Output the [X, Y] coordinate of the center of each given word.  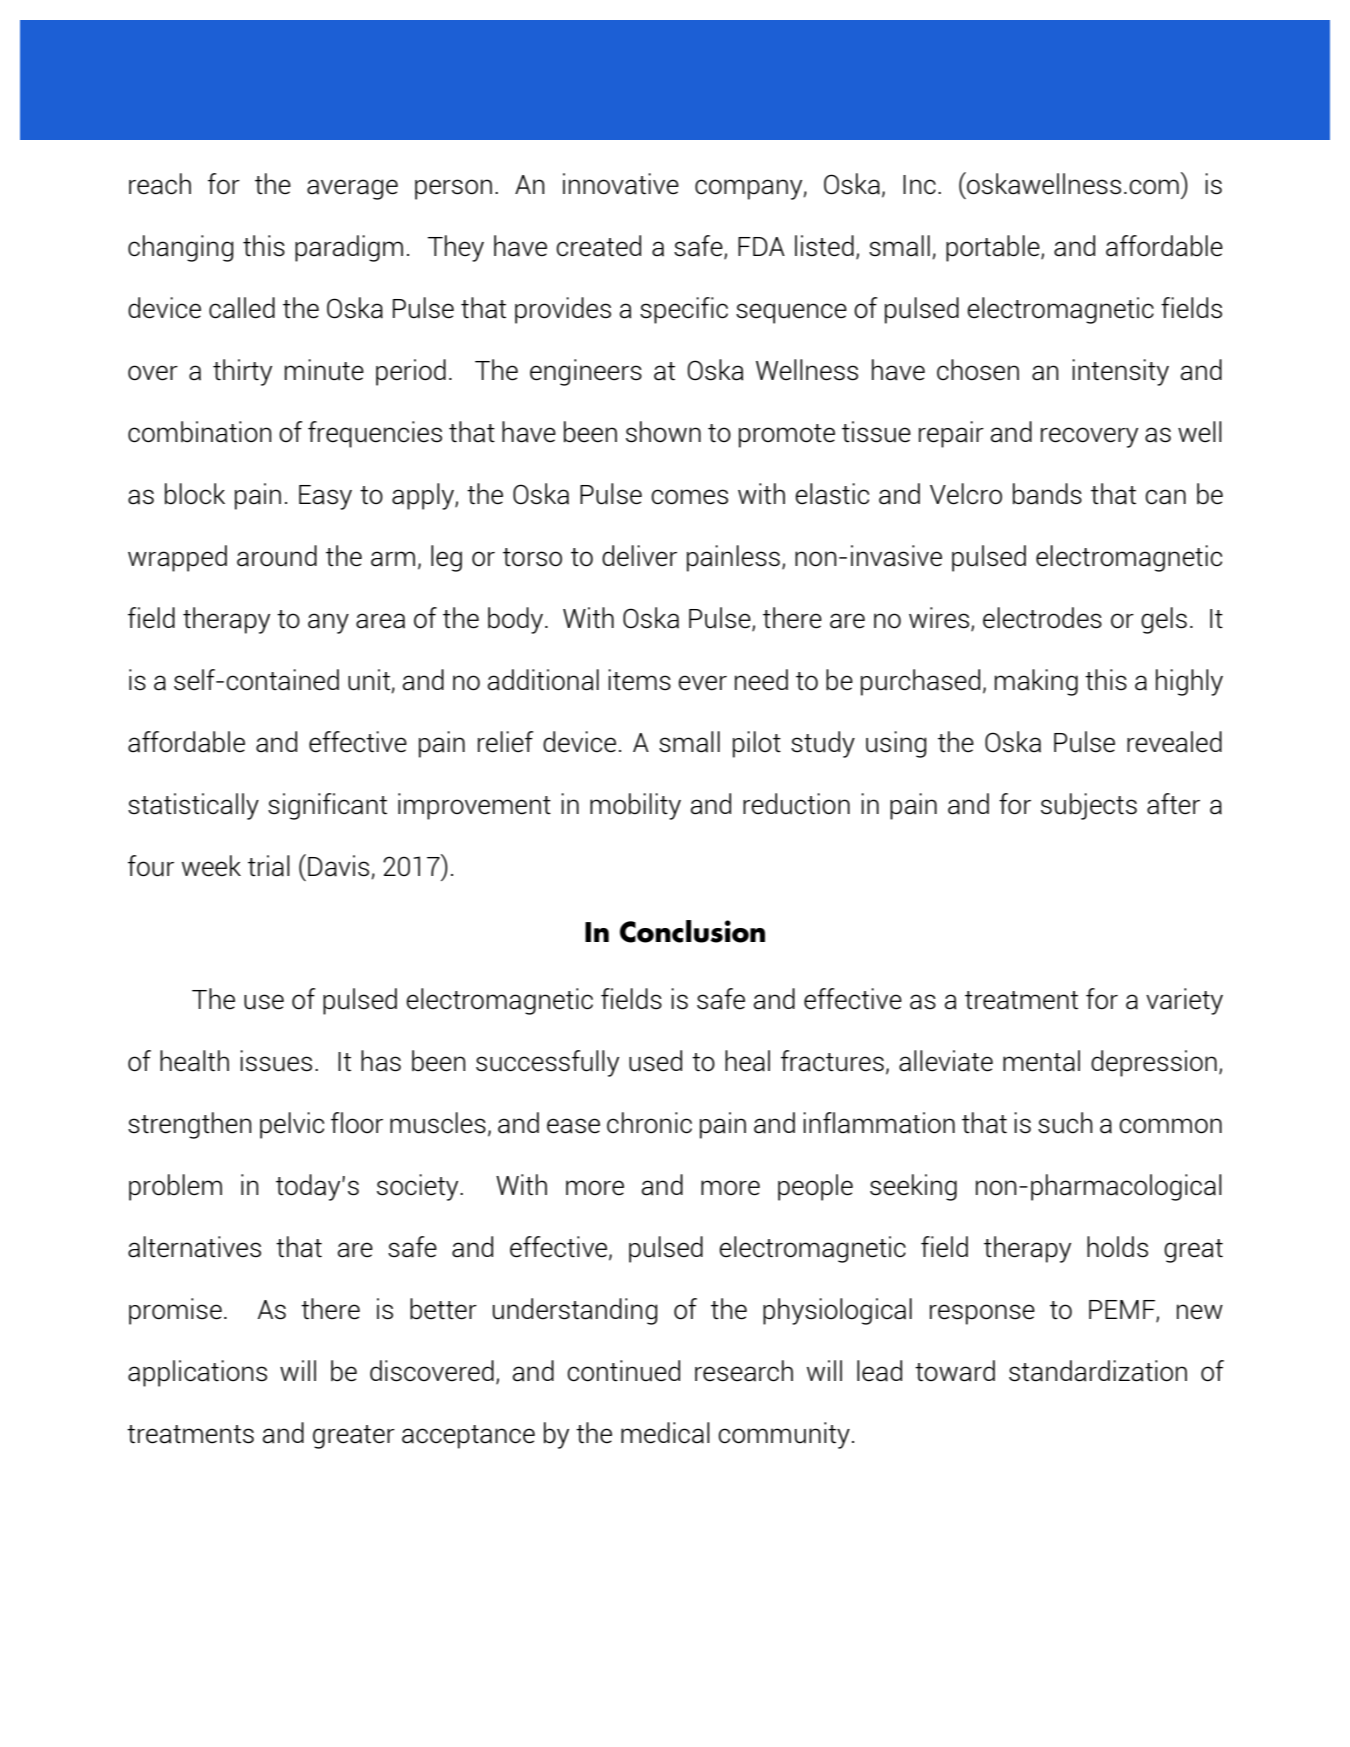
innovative [621, 184]
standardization [1098, 1371]
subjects [1089, 806]
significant [327, 806]
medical [665, 1433]
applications [197, 1373]
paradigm [349, 248]
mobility [635, 806]
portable [994, 248]
